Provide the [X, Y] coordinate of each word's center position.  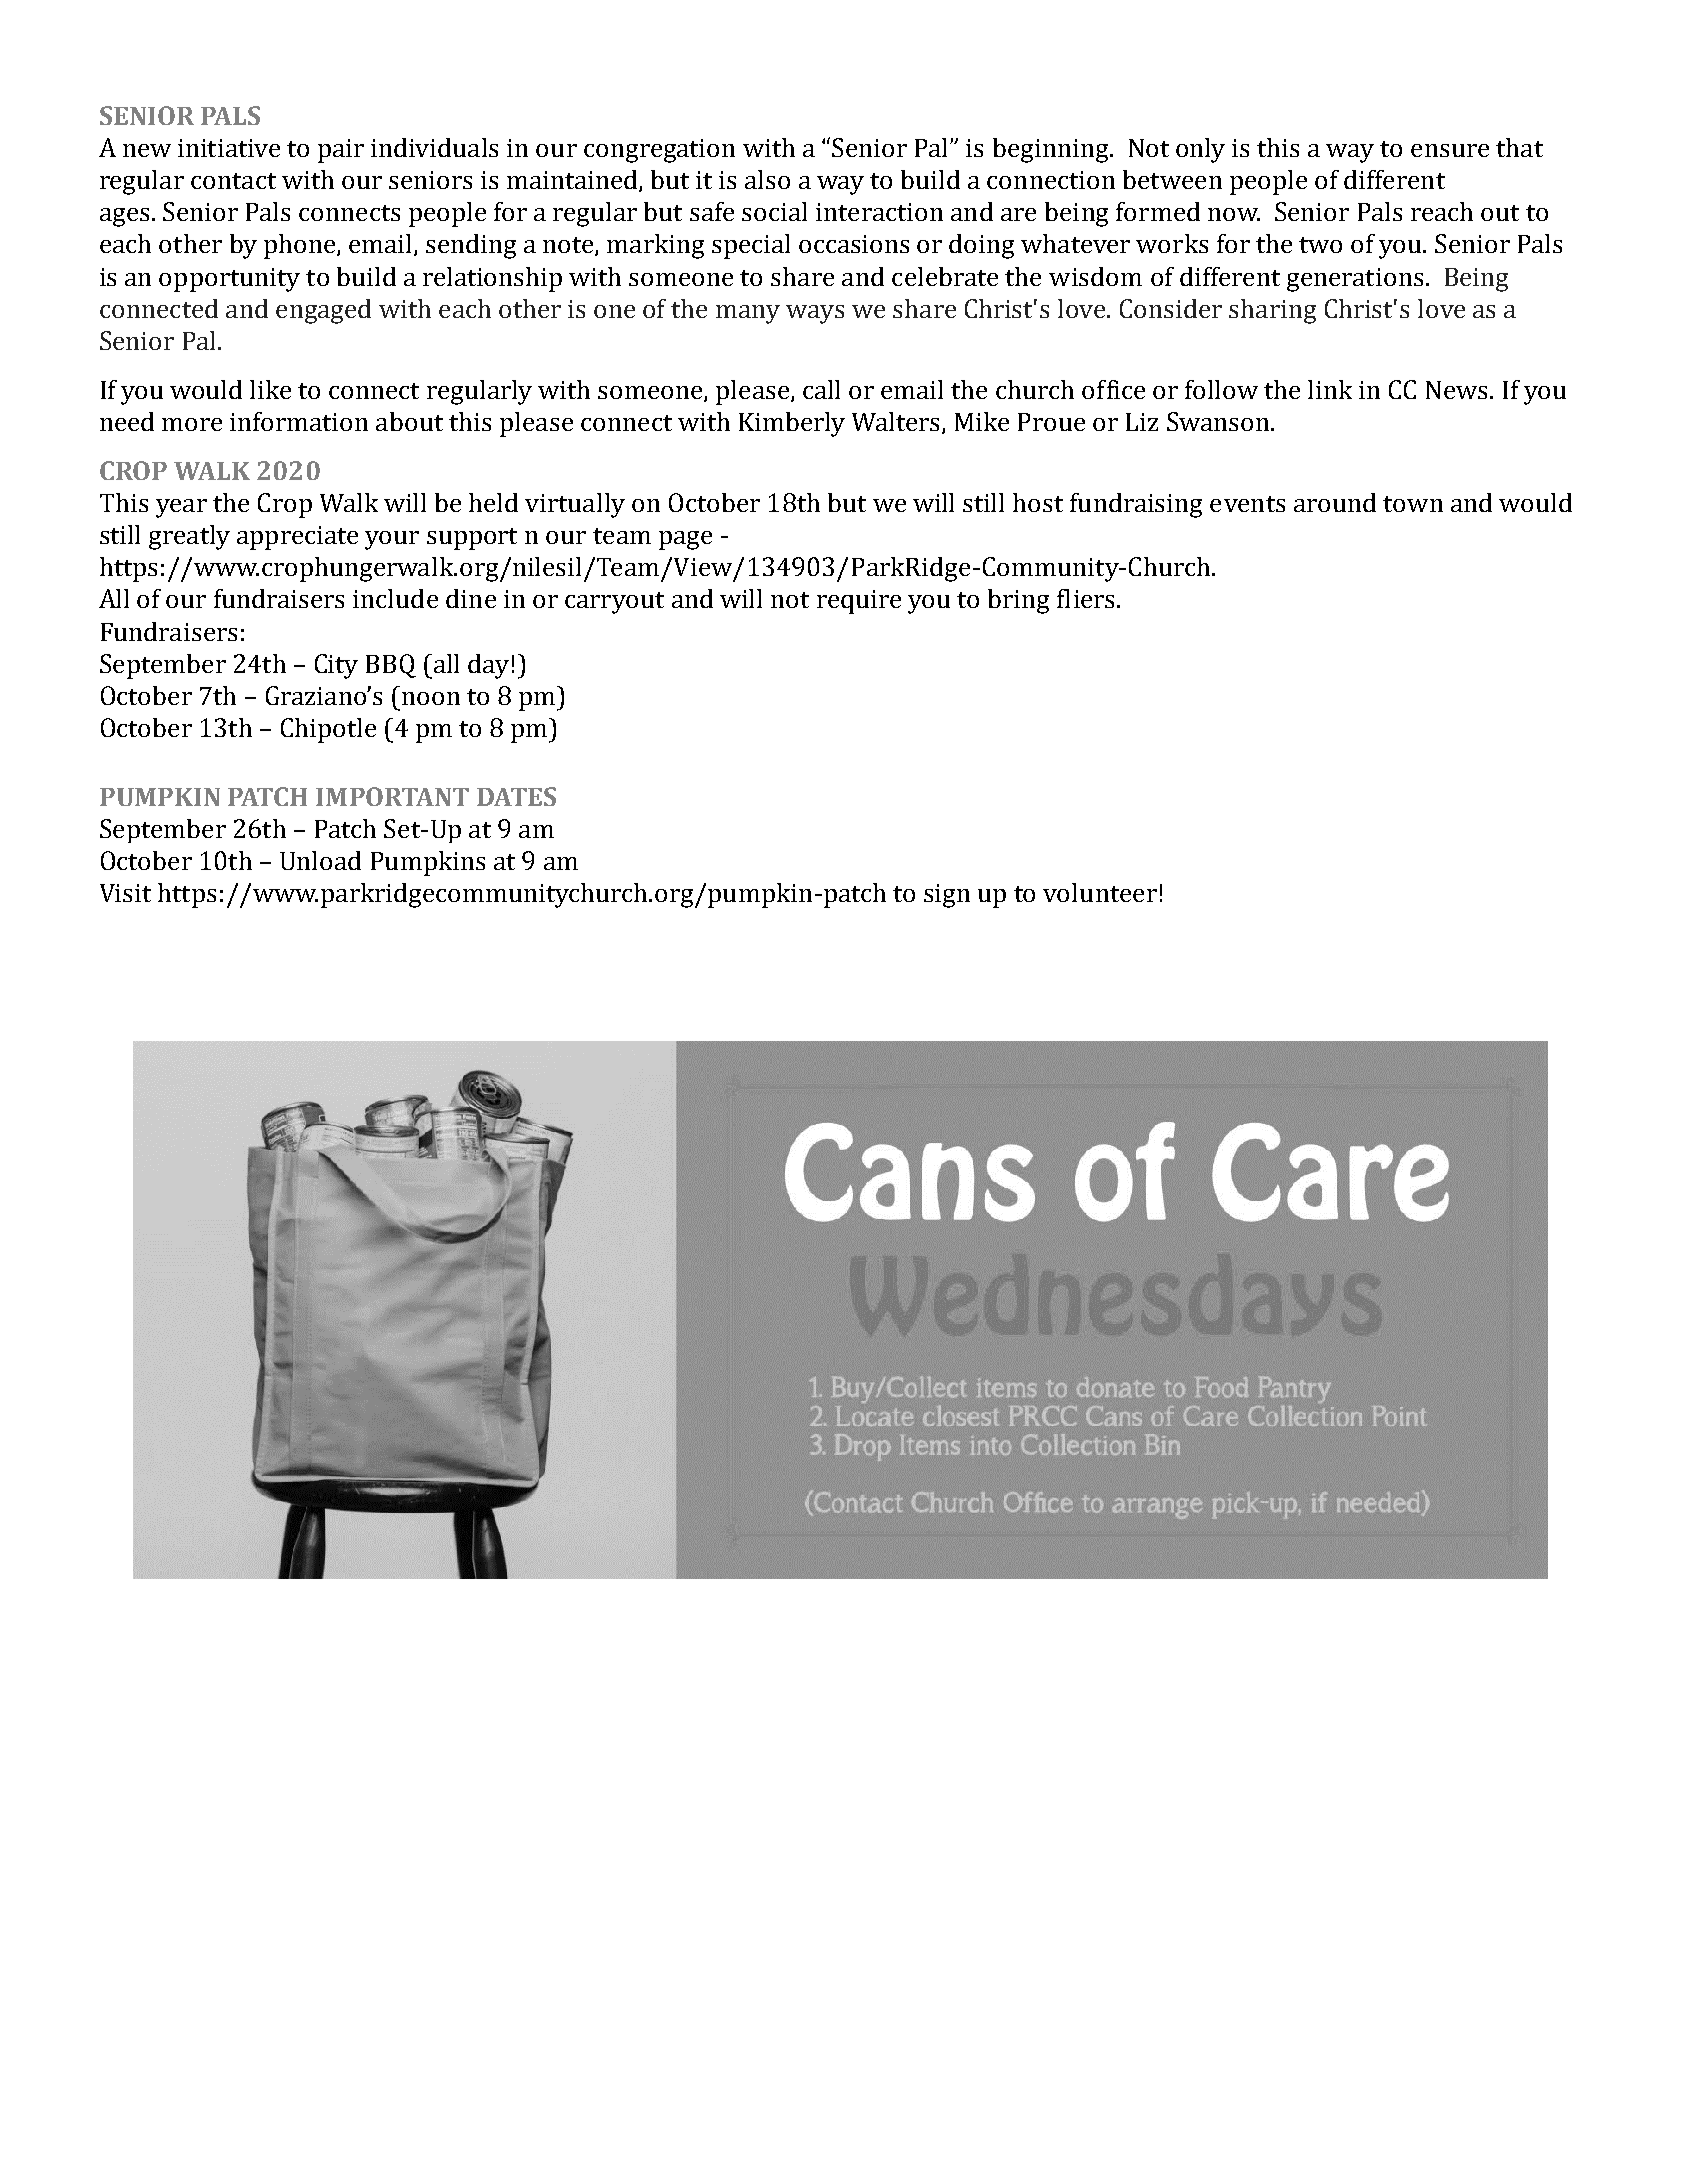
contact [233, 181]
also [767, 179]
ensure [1450, 150]
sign [947, 896]
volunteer [1100, 892]
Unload [320, 860]
